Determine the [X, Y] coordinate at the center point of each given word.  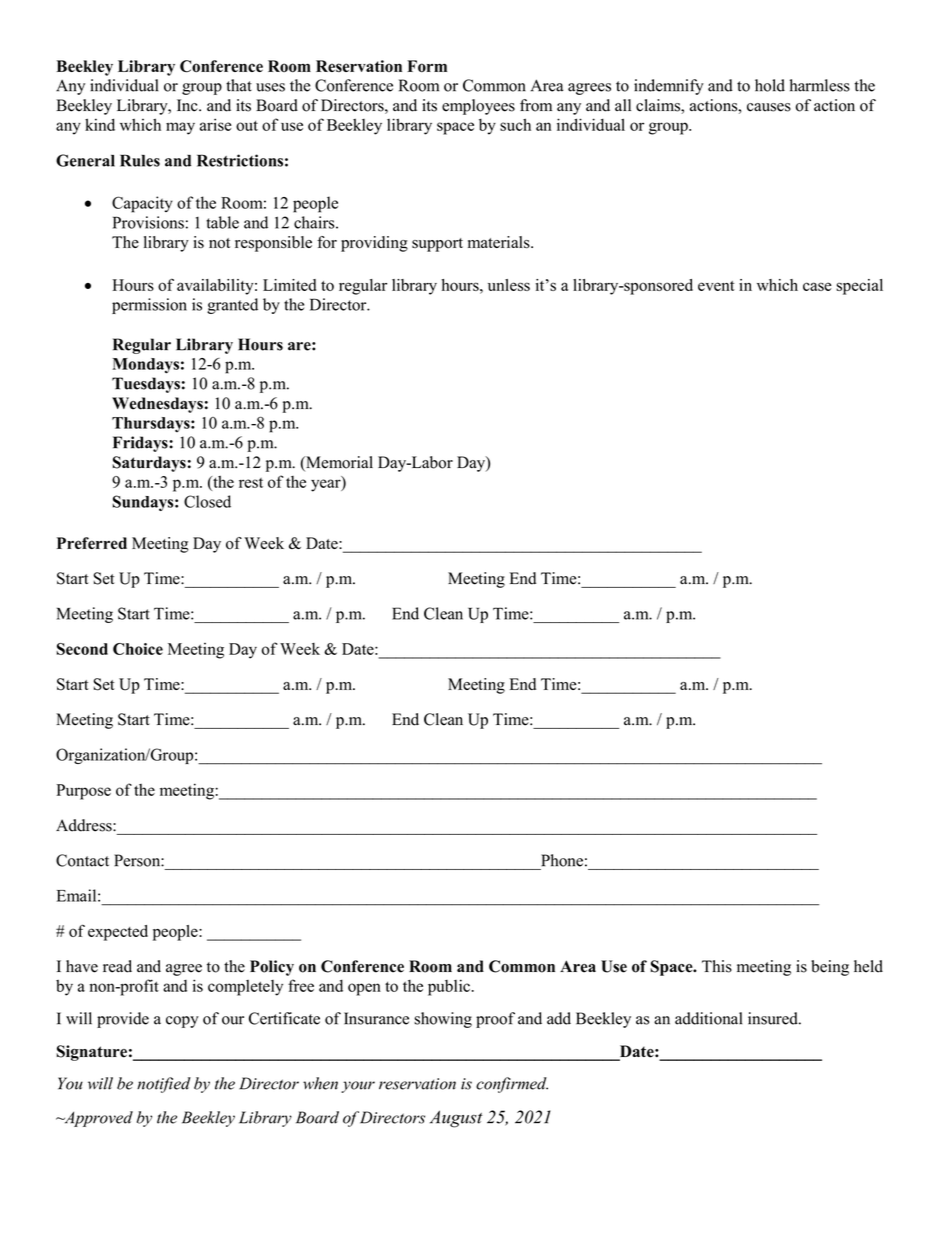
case [817, 286]
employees [478, 107]
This [717, 966]
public [449, 987]
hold [770, 85]
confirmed [512, 1085]
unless [509, 285]
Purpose [83, 792]
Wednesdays [157, 405]
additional [708, 1018]
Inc [188, 105]
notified [164, 1085]
